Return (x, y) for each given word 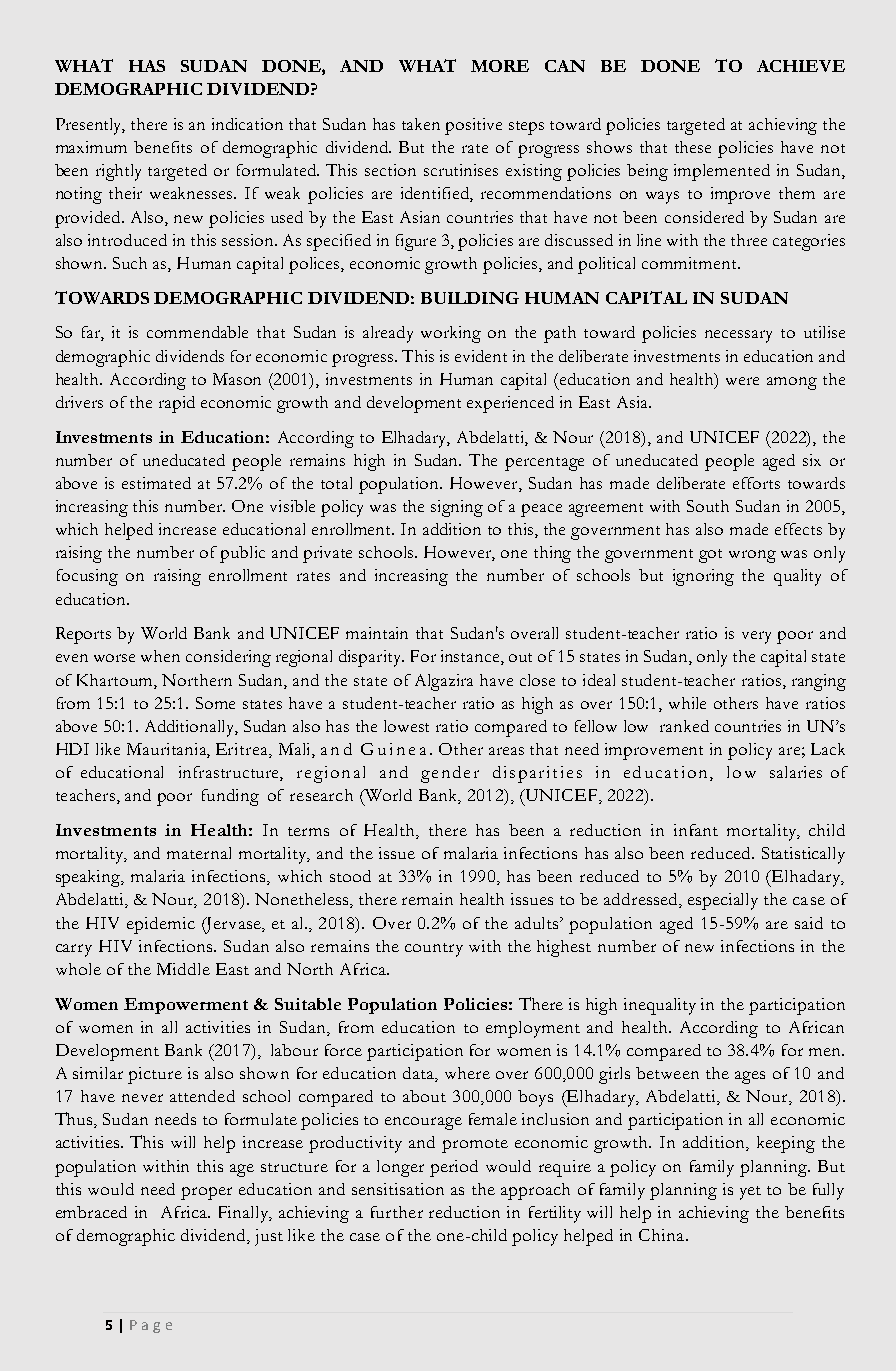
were (742, 381)
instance (471, 657)
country (434, 950)
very (756, 637)
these (693, 147)
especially (723, 901)
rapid (177, 404)
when (160, 656)
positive (473, 126)
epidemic (161, 925)
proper (206, 1193)
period (454, 1168)
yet (750, 1193)
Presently (90, 126)
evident (481, 356)
